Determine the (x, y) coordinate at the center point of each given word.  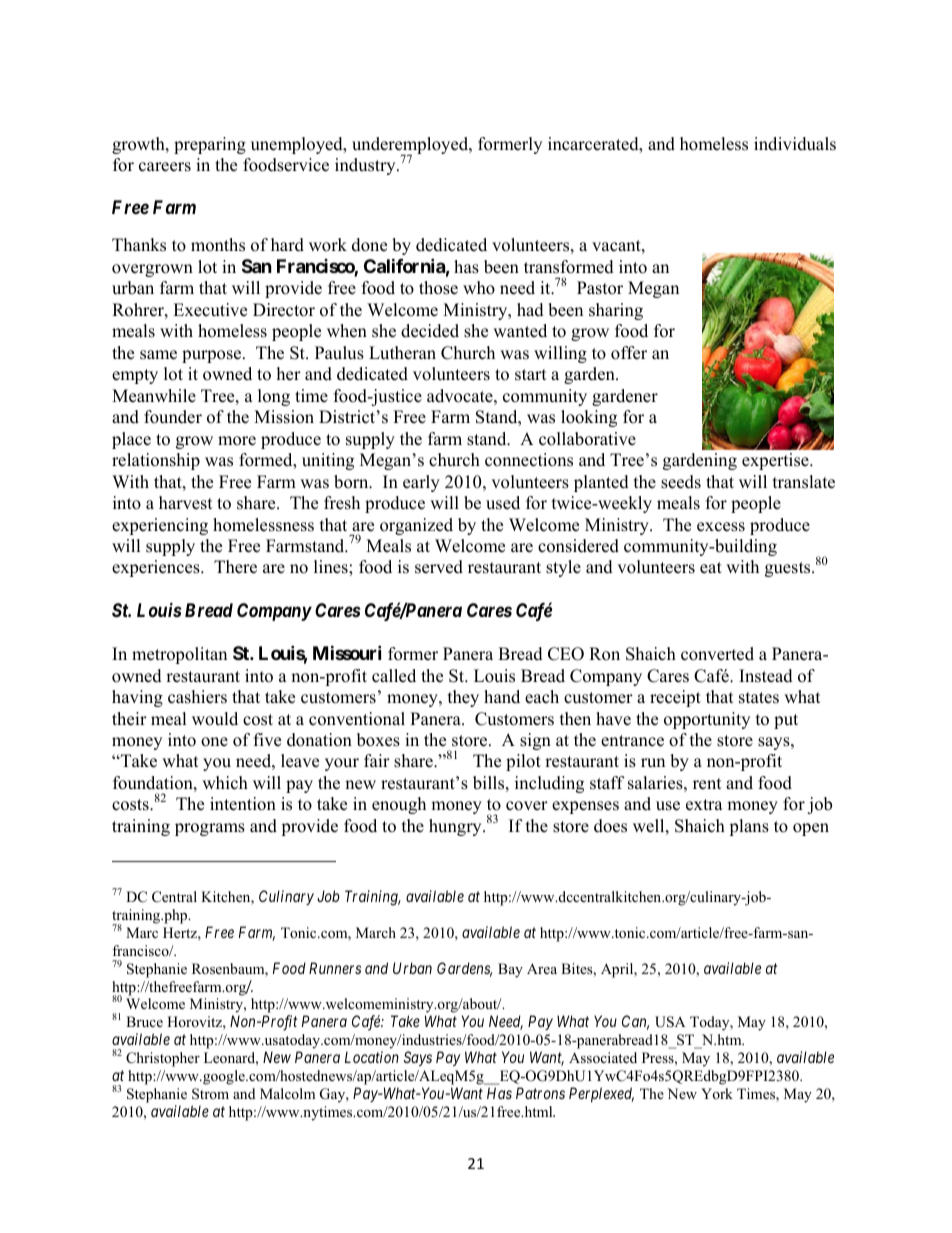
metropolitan (179, 655)
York (717, 1093)
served (439, 567)
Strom (210, 1094)
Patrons (540, 1093)
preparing (210, 145)
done (369, 245)
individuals (795, 144)
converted (717, 654)
